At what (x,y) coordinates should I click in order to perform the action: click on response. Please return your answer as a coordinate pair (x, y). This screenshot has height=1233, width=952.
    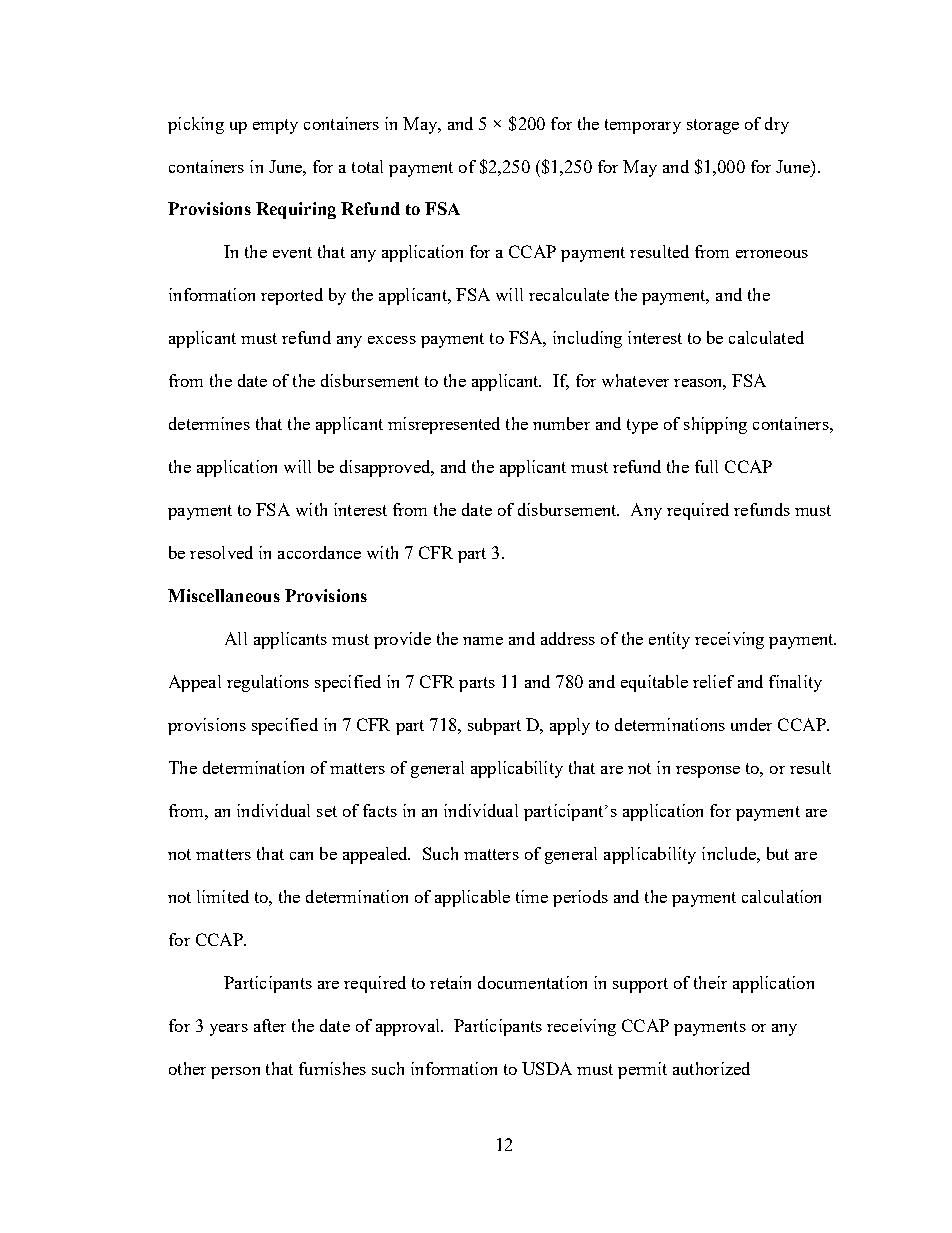
    Looking at the image, I should click on (708, 772).
